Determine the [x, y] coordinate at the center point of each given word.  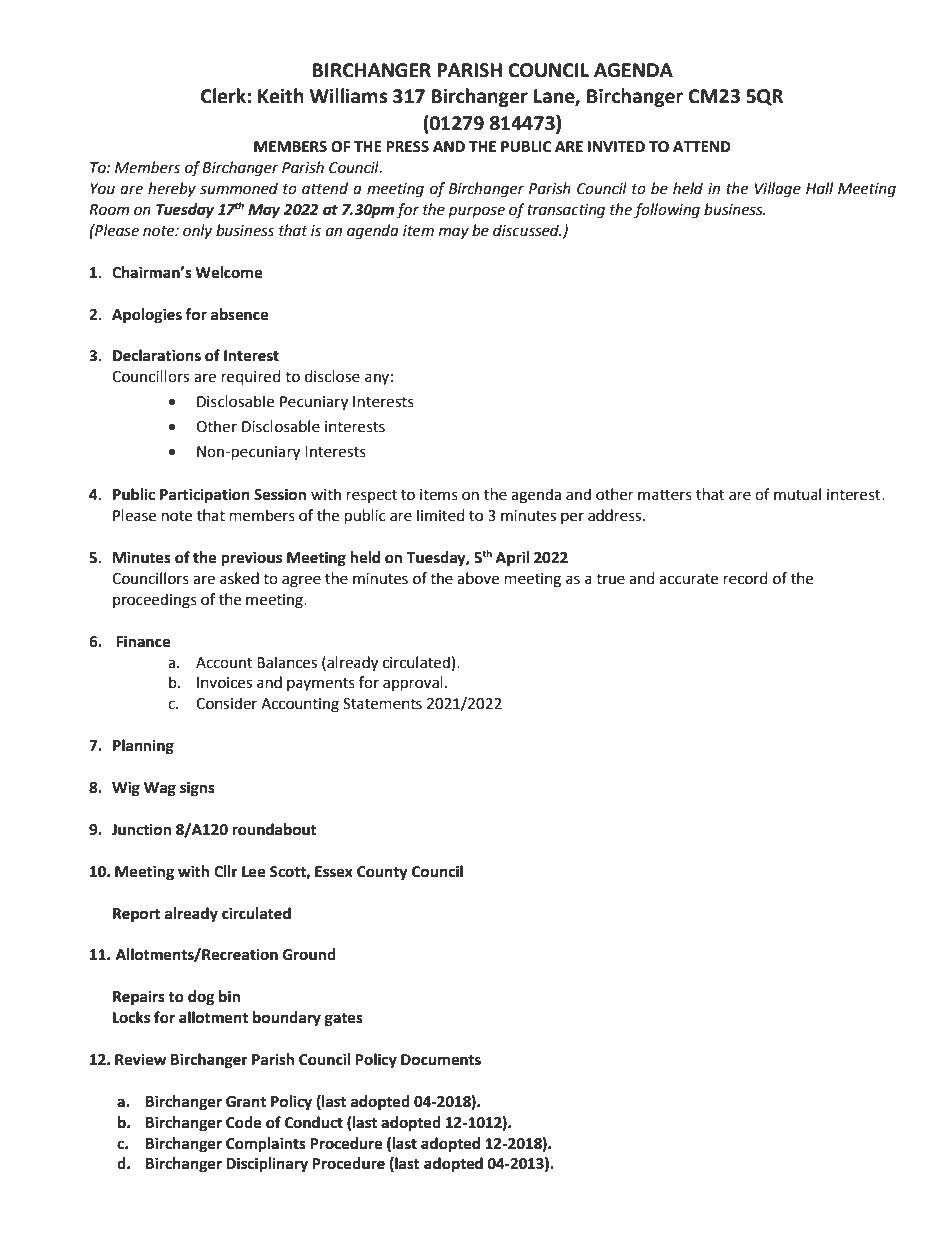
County [382, 873]
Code [244, 1122]
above [478, 578]
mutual [797, 494]
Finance [143, 641]
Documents [441, 1060]
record [746, 578]
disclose [332, 376]
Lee [253, 872]
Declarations [157, 355]
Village [778, 190]
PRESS [407, 147]
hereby [172, 190]
